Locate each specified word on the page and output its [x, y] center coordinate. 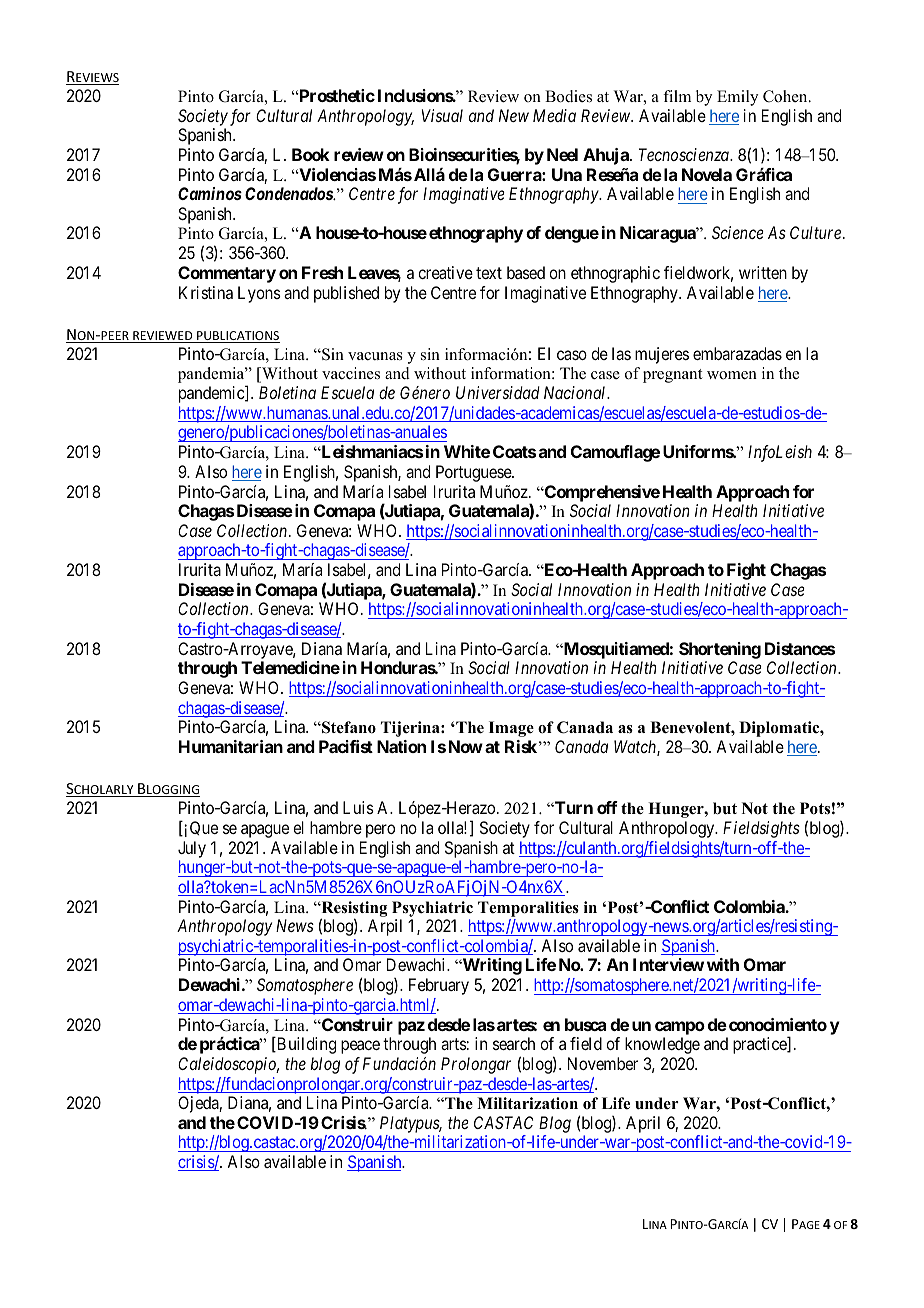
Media [554, 115]
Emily [737, 98]
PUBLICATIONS [237, 337]
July [192, 849]
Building [305, 1045]
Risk [521, 746]
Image [511, 729]
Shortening [720, 650]
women [732, 375]
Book [311, 154]
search [514, 1043]
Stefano [348, 727]
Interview [668, 964]
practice [761, 1045]
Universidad [498, 392]
